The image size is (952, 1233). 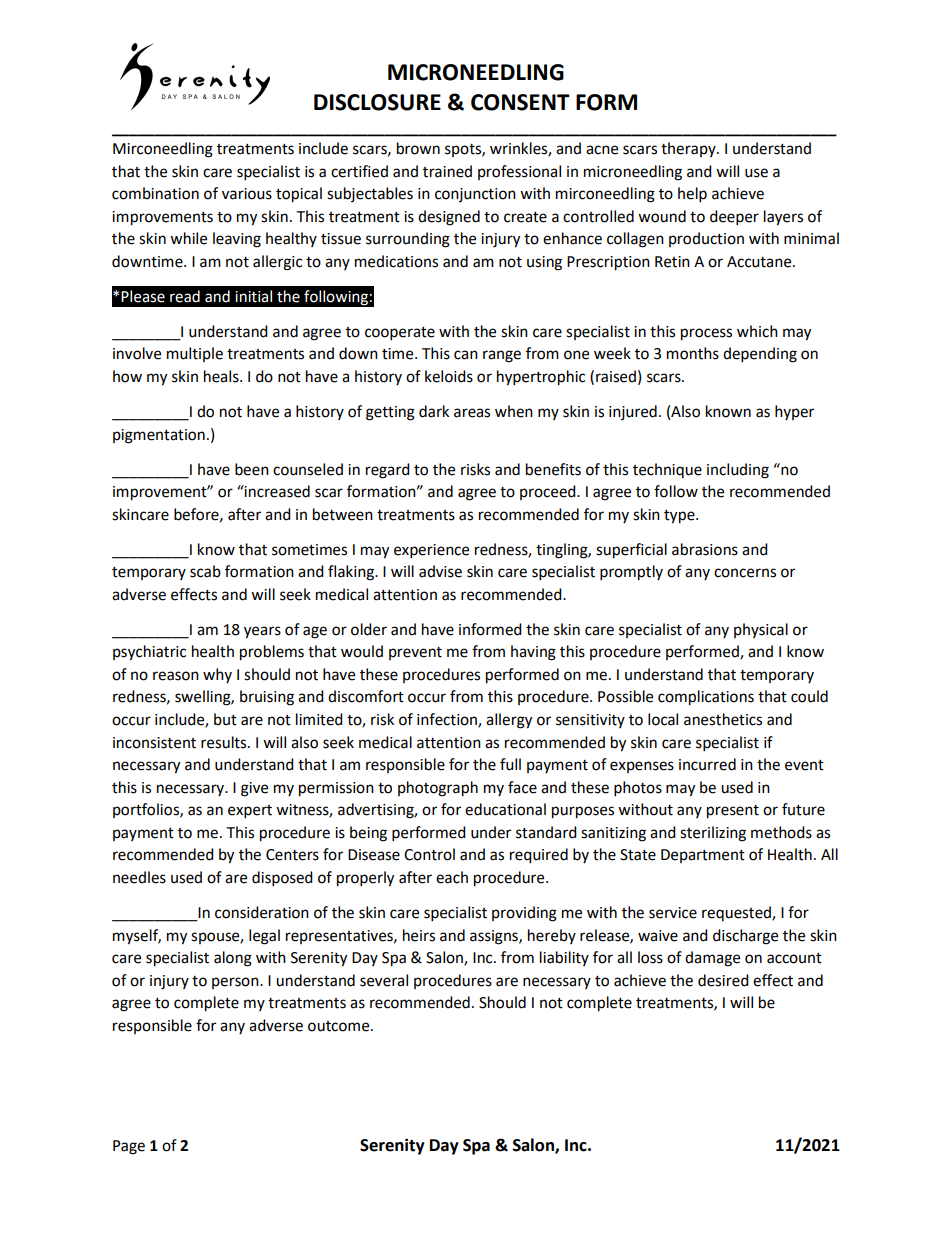 I want to click on Page, so click(x=129, y=1147).
